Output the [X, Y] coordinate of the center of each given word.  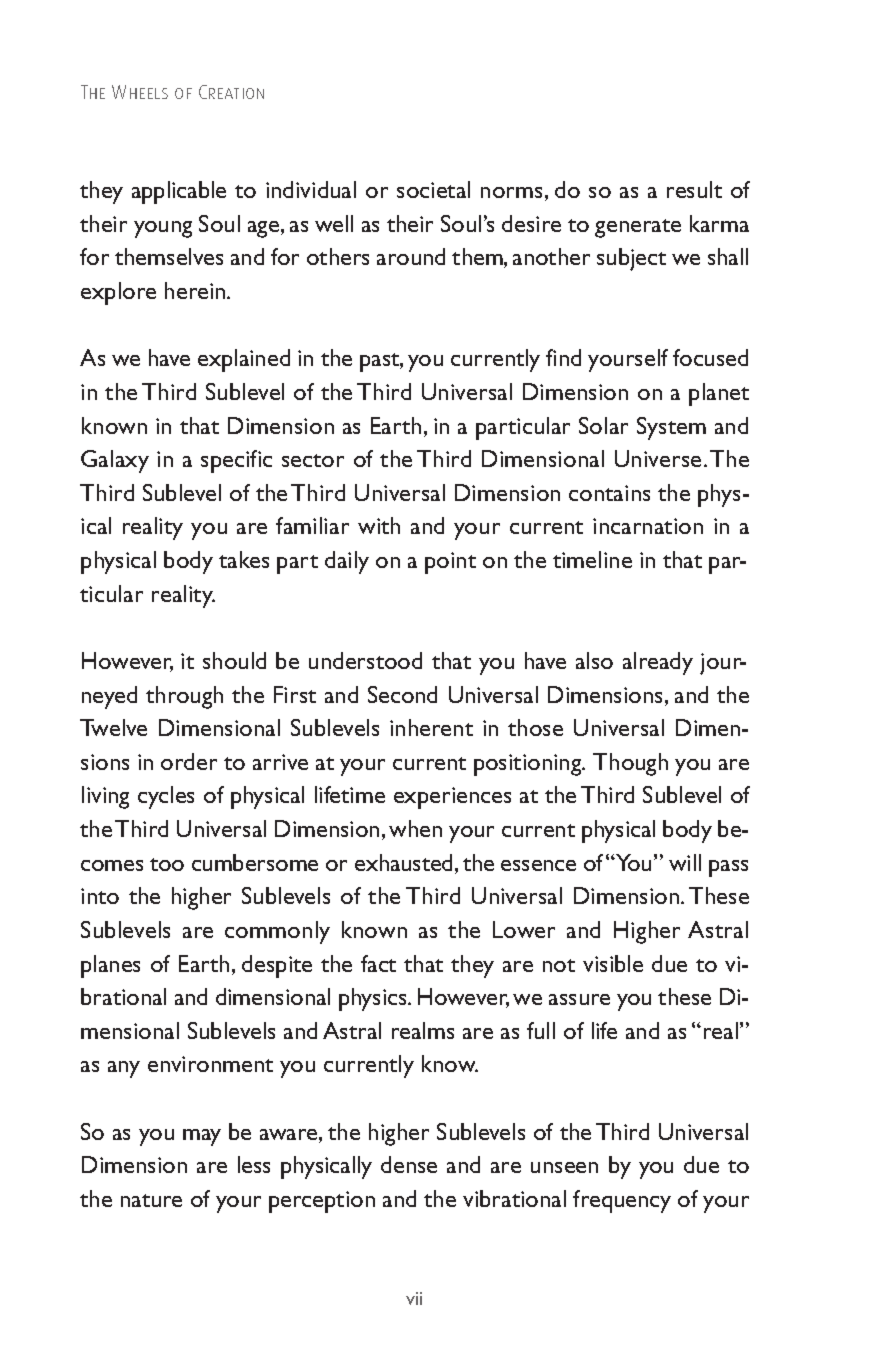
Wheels [140, 92]
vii [414, 1298]
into [100, 896]
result [694, 189]
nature [151, 1200]
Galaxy [115, 461]
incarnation [648, 526]
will [685, 862]
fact [378, 963]
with [379, 525]
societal [433, 189]
